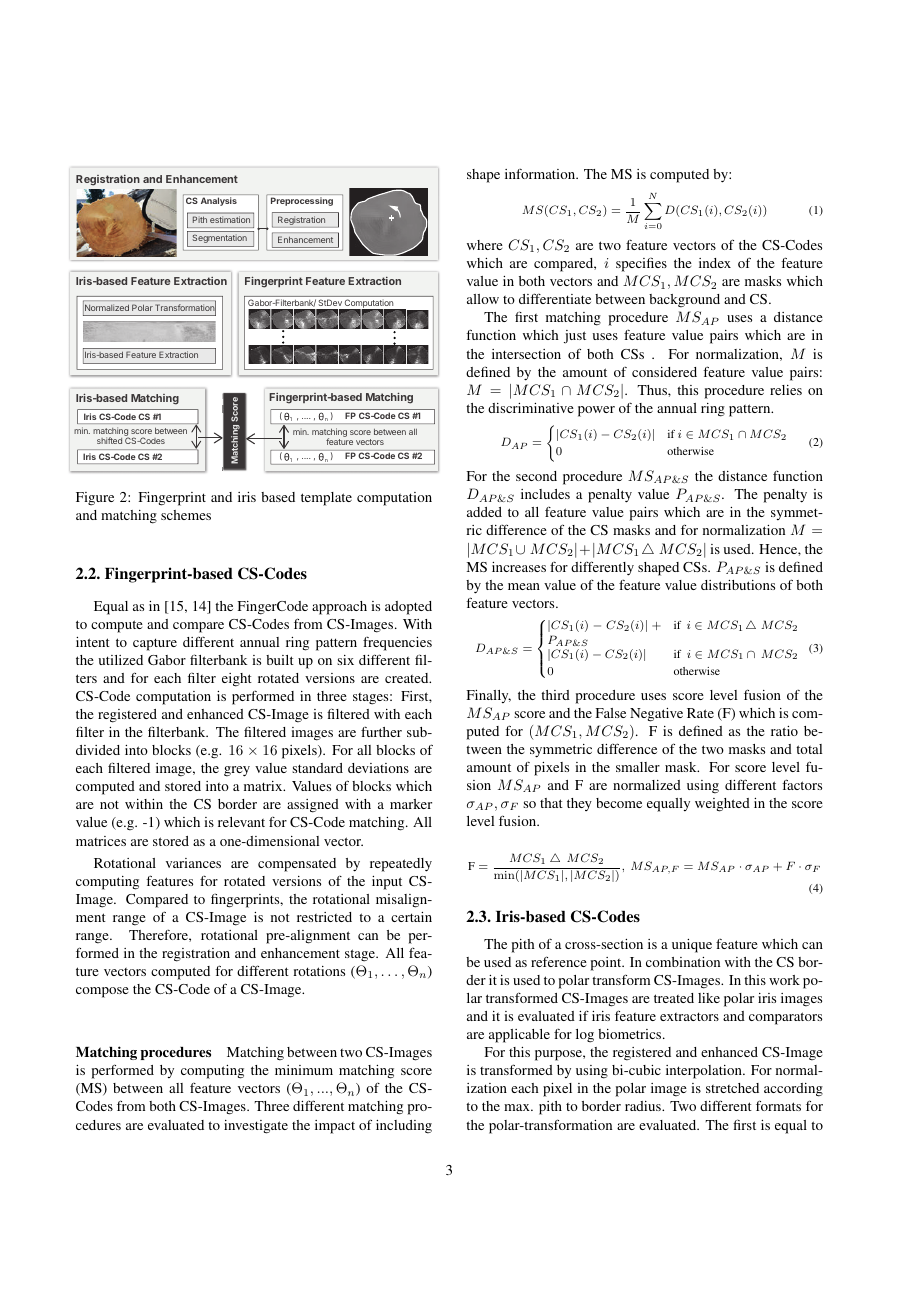 The width and height of the screenshot is (924, 1308). I want to click on Rate, so click(700, 713).
